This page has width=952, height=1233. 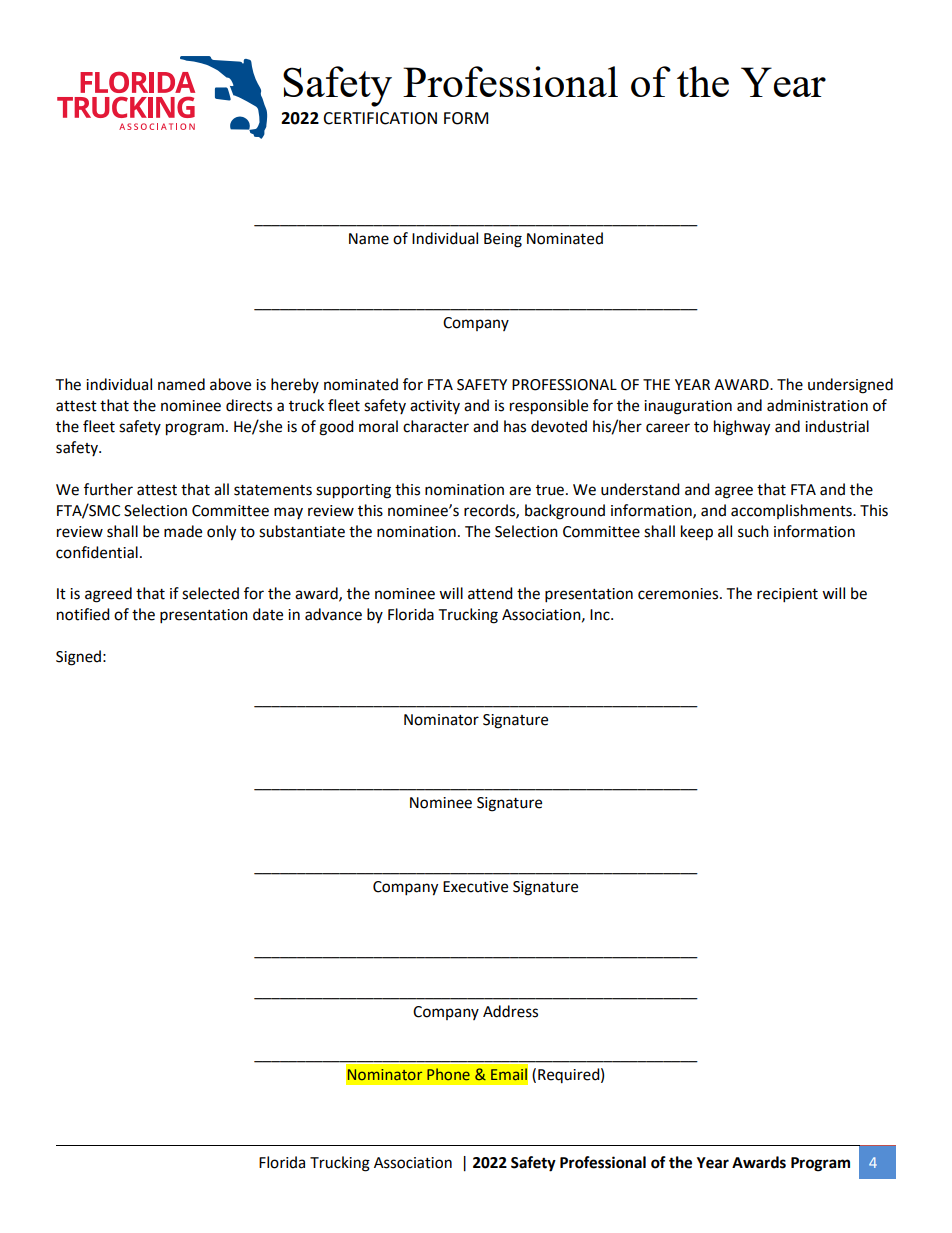 What do you see at coordinates (448, 1074) in the page?
I see `Phone` at bounding box center [448, 1074].
